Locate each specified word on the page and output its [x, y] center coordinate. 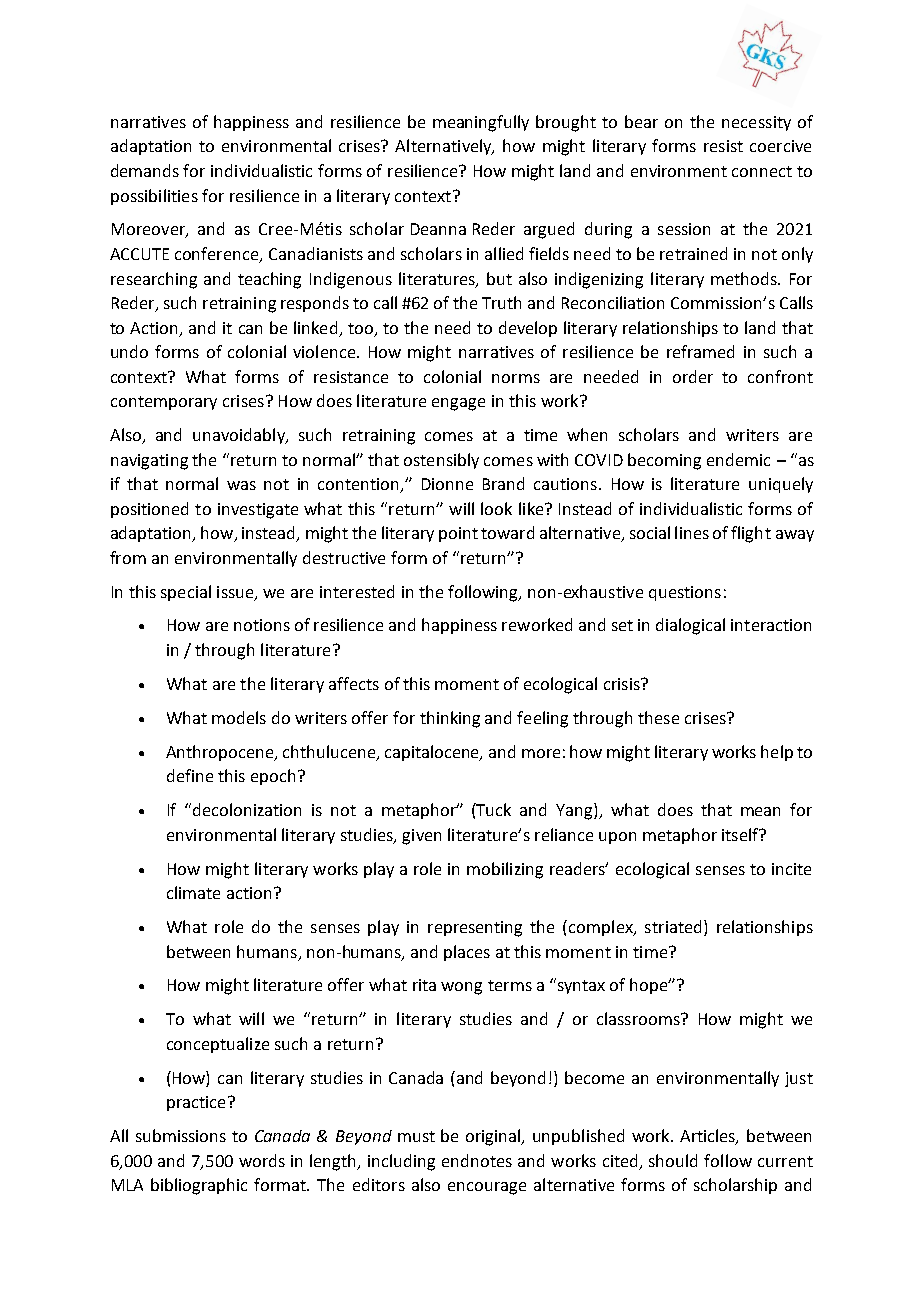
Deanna [438, 229]
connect [762, 171]
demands [145, 170]
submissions [181, 1135]
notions [262, 625]
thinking [450, 719]
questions [685, 593]
